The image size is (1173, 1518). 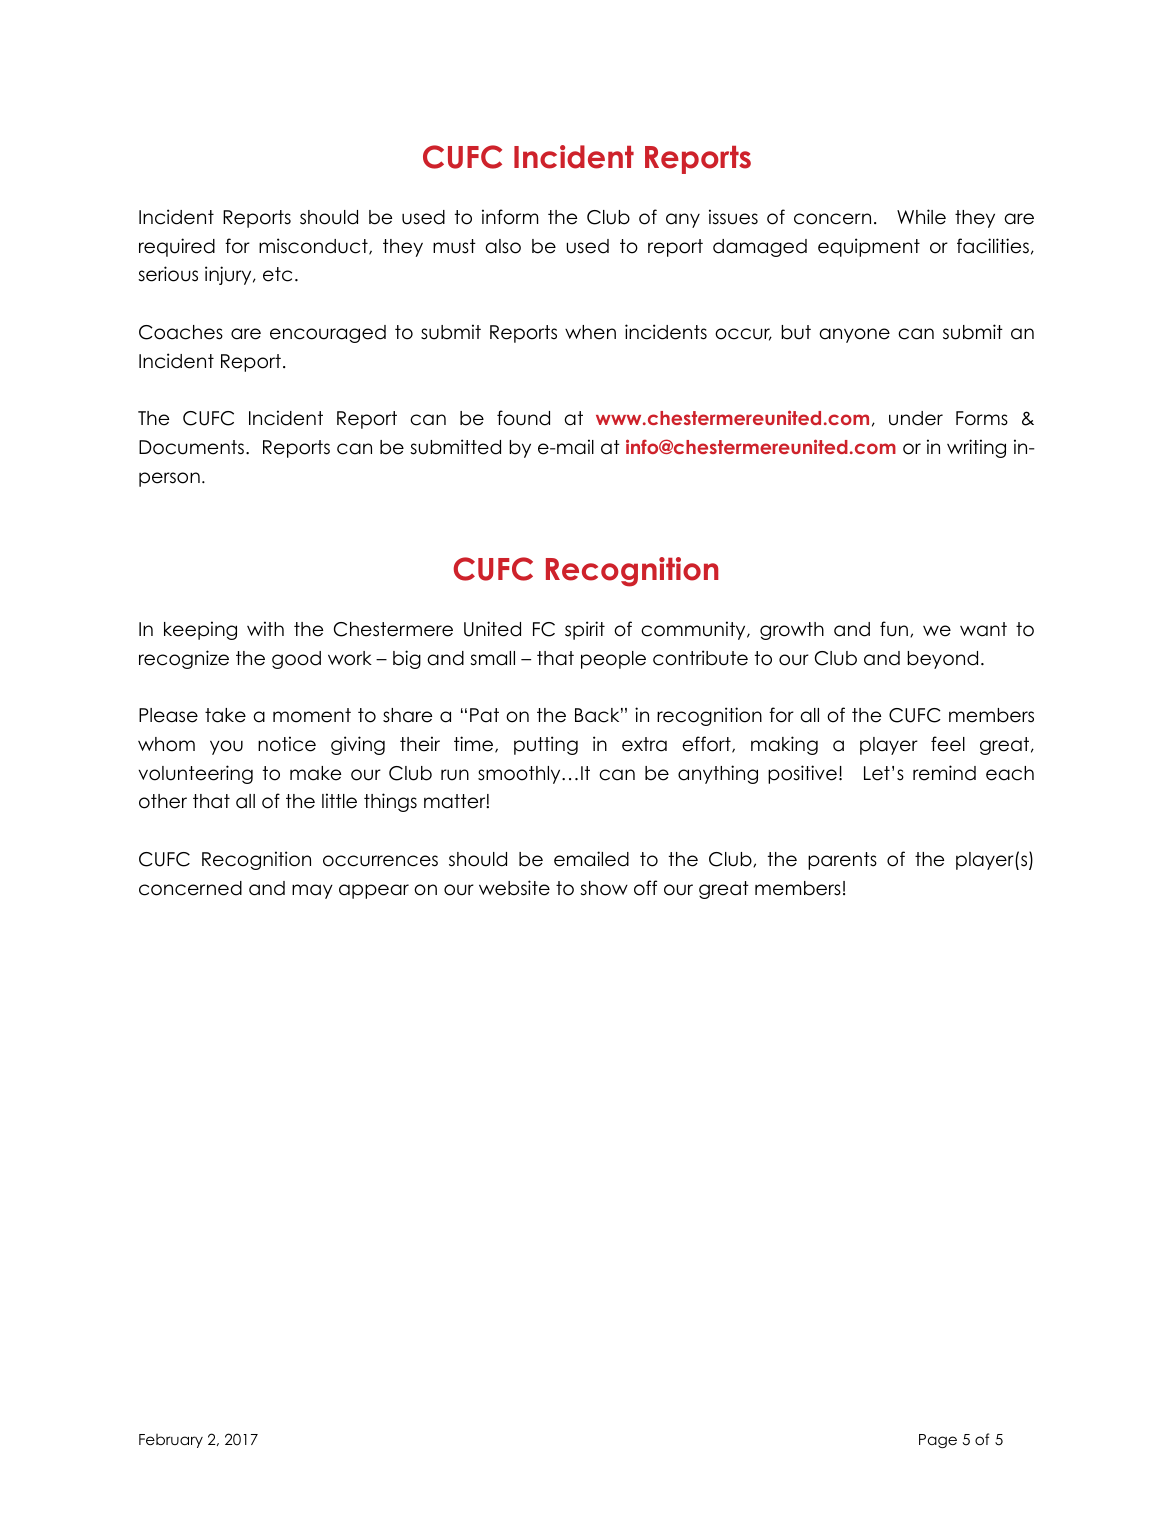 What do you see at coordinates (842, 861) in the document?
I see `parents` at bounding box center [842, 861].
